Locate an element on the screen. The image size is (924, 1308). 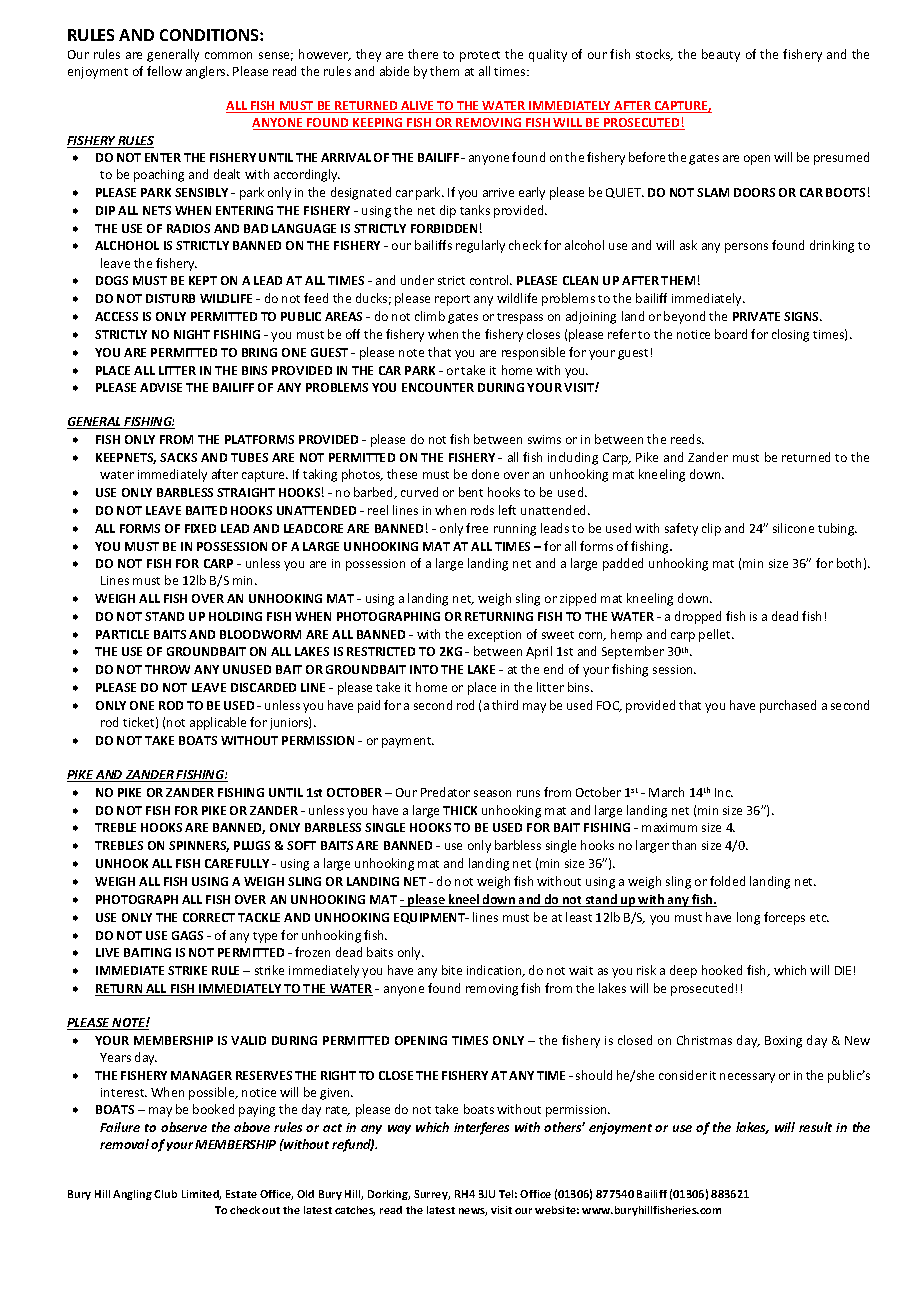
beauty is located at coordinates (721, 55).
